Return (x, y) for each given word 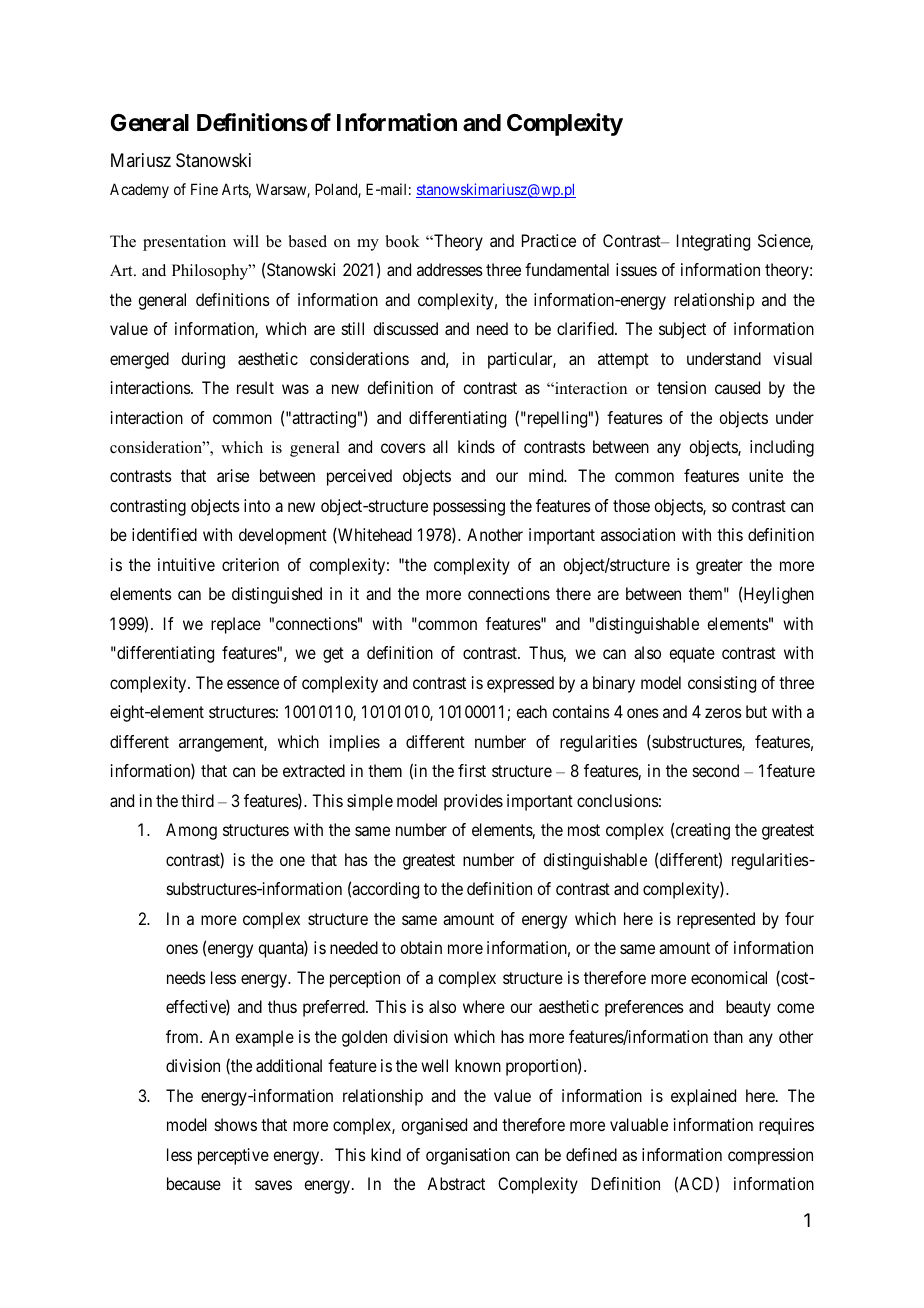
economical (729, 977)
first (472, 770)
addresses (450, 269)
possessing (469, 507)
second (716, 770)
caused (737, 387)
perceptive (233, 1156)
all (440, 446)
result (255, 387)
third (197, 800)
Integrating (713, 242)
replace (236, 625)
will (246, 241)
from (183, 1036)
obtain (421, 947)
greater (719, 567)
